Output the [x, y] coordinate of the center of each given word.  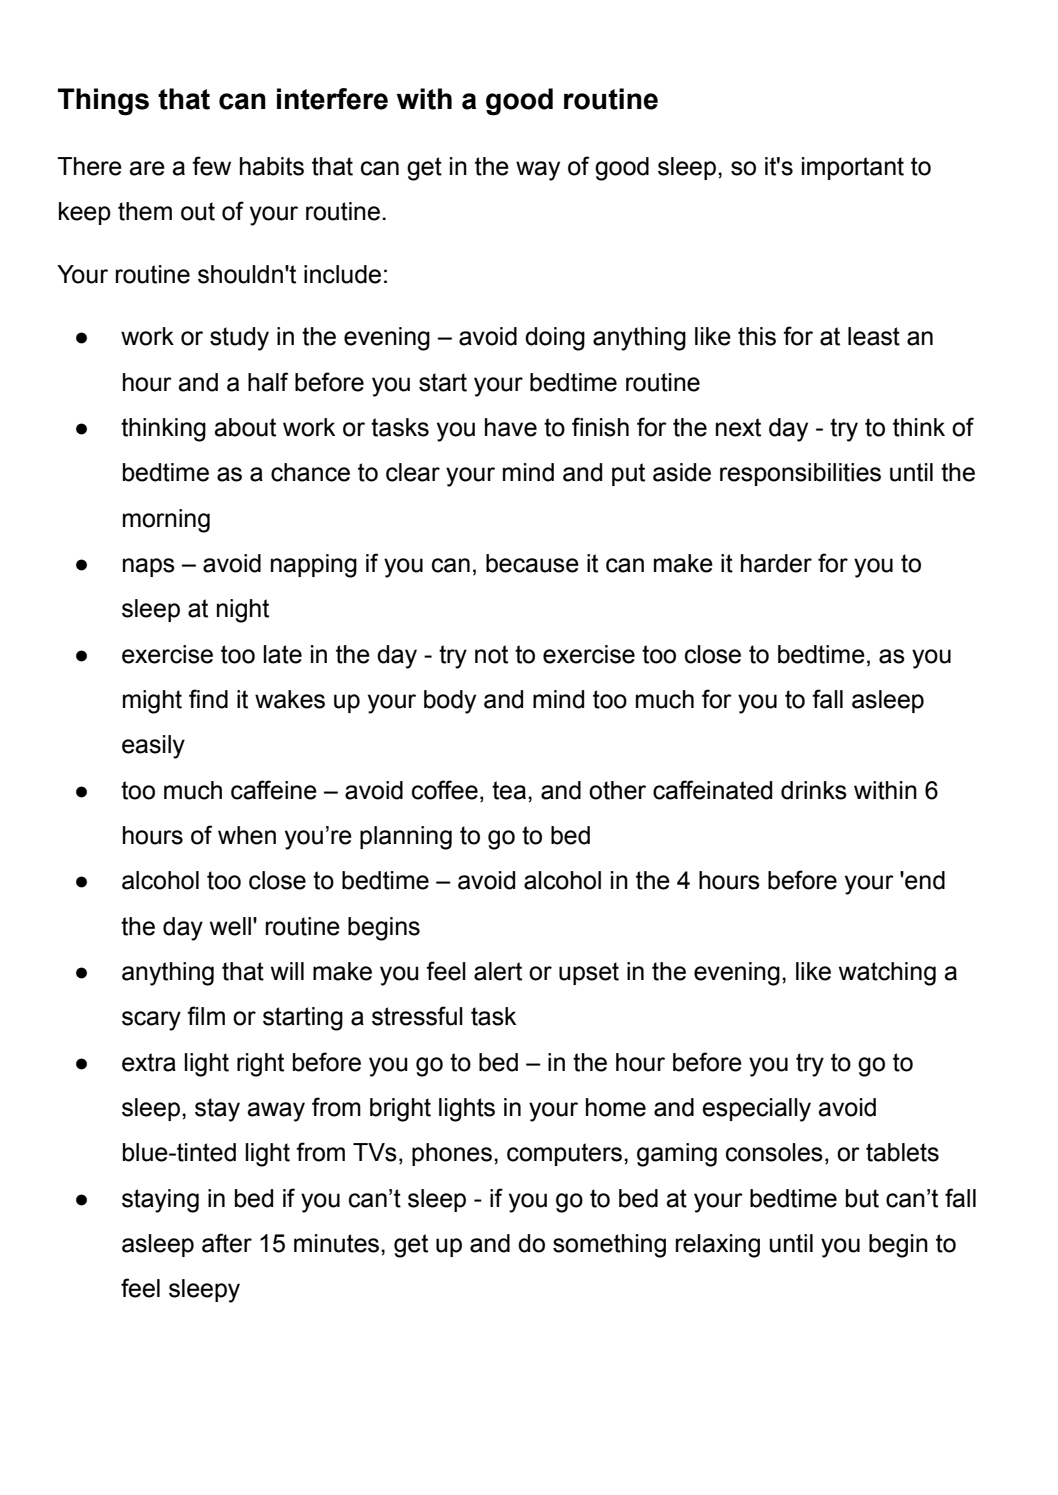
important [853, 168]
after [227, 1243]
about [245, 427]
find [208, 699]
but [862, 1198]
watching [887, 974]
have [511, 427]
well [230, 926]
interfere [332, 99]
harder [776, 563]
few [211, 166]
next [738, 427]
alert [498, 971]
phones [452, 1154]
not [491, 654]
